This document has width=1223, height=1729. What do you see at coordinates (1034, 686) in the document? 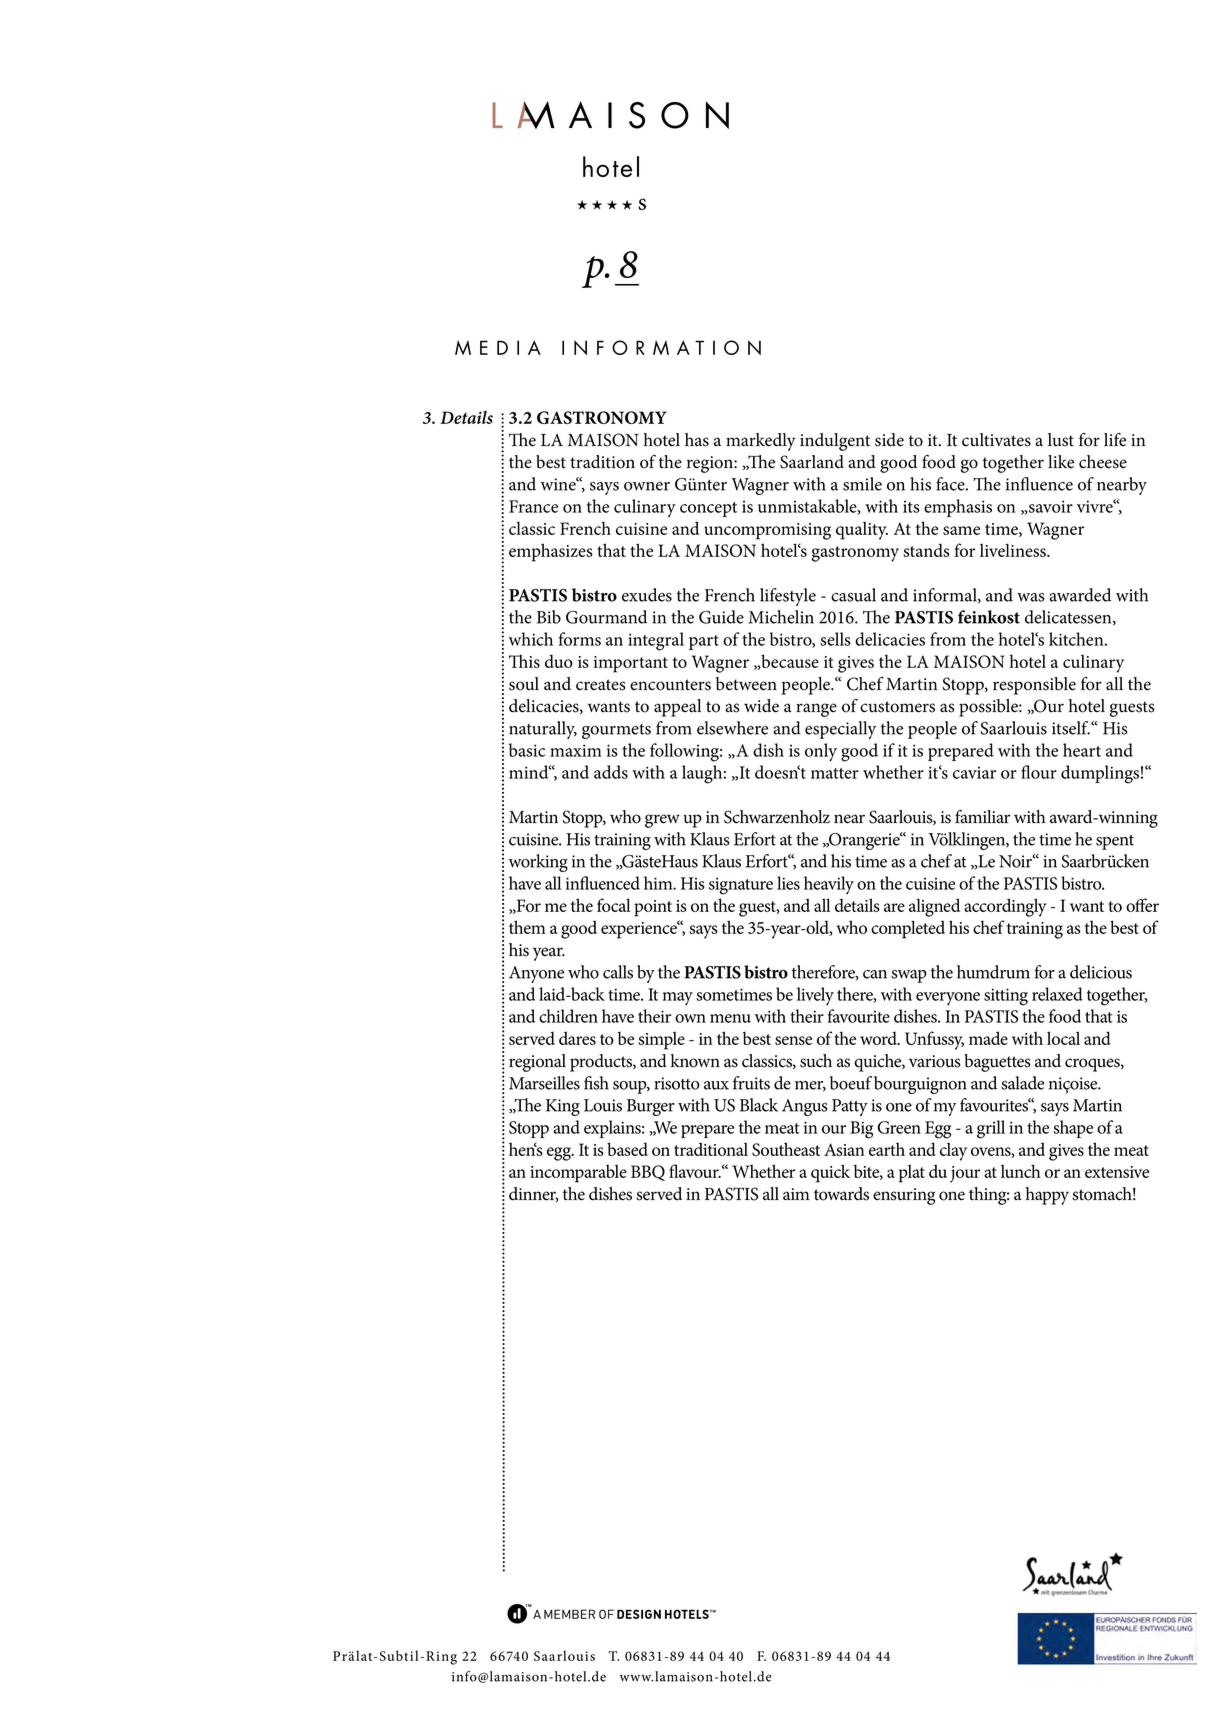
I see `responsible` at bounding box center [1034, 686].
